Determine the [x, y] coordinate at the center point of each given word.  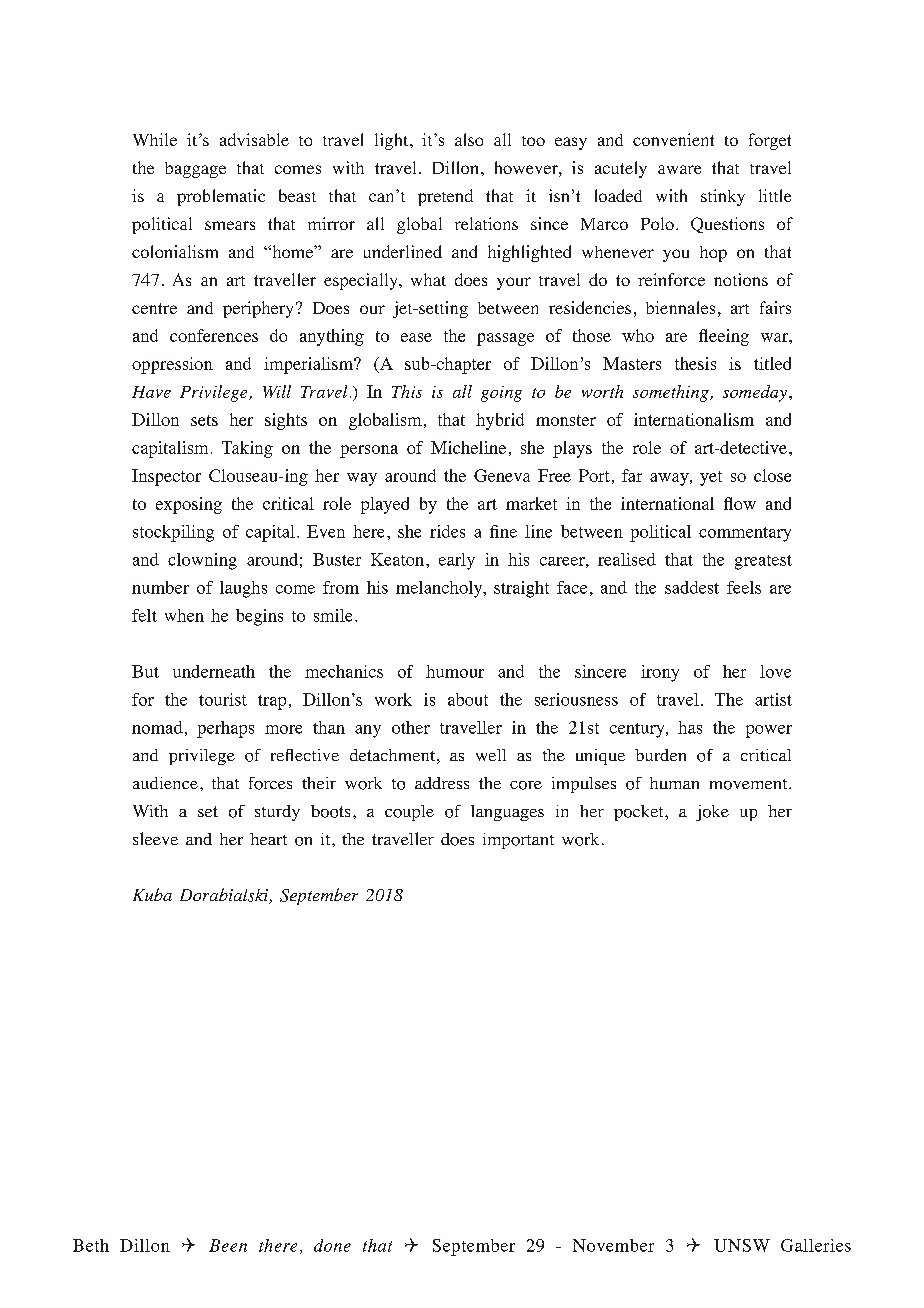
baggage [195, 170]
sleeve [155, 838]
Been [228, 1245]
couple [409, 813]
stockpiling [173, 533]
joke [712, 813]
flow [740, 503]
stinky [723, 197]
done [332, 1245]
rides [447, 531]
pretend [445, 197]
